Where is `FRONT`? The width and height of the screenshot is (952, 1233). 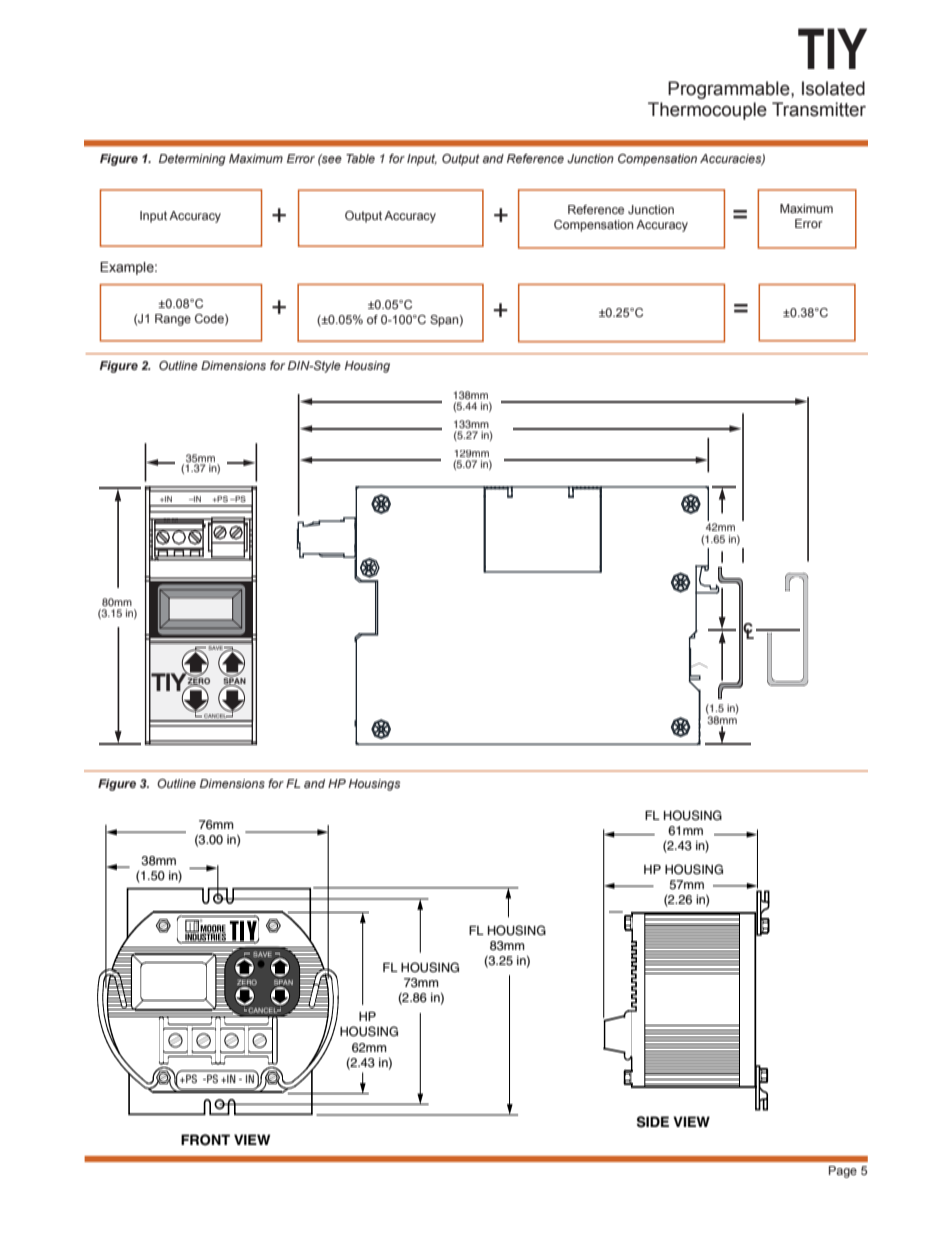
FRONT is located at coordinates (205, 1140).
